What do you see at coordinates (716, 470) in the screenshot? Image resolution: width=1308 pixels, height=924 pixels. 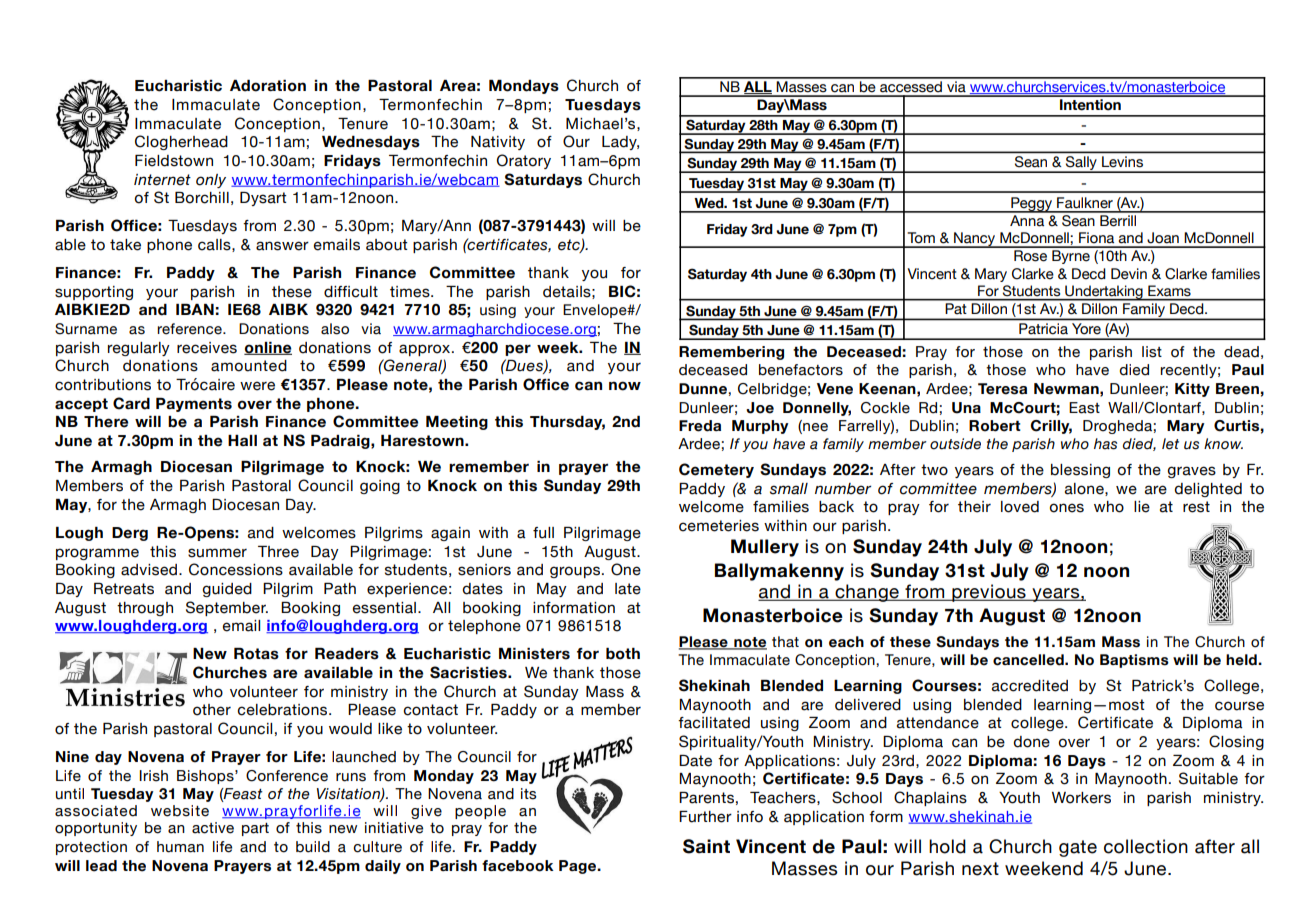 I see `Cemetery` at bounding box center [716, 470].
